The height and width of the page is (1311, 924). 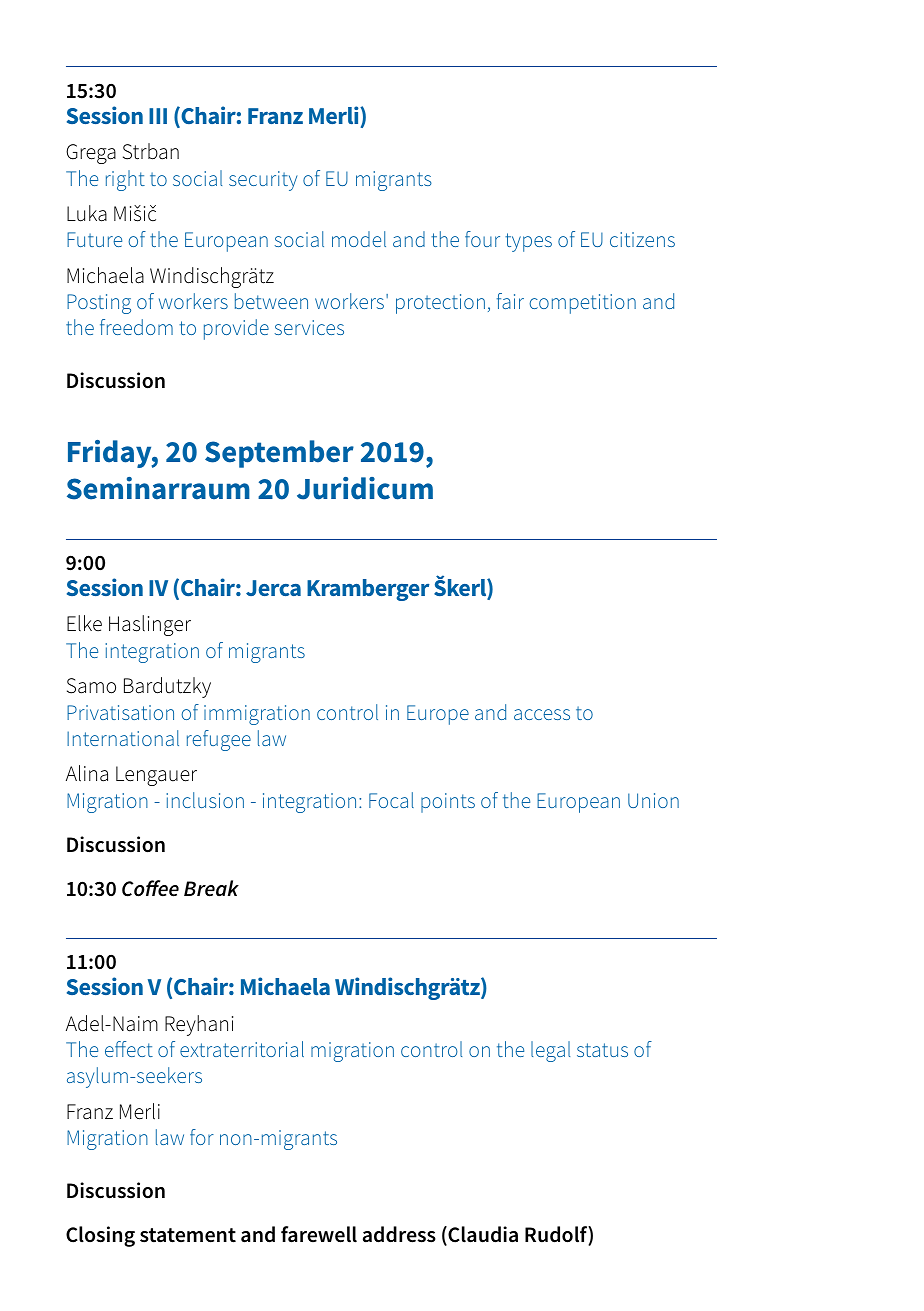 What do you see at coordinates (120, 712) in the page?
I see `Privatisation` at bounding box center [120, 712].
